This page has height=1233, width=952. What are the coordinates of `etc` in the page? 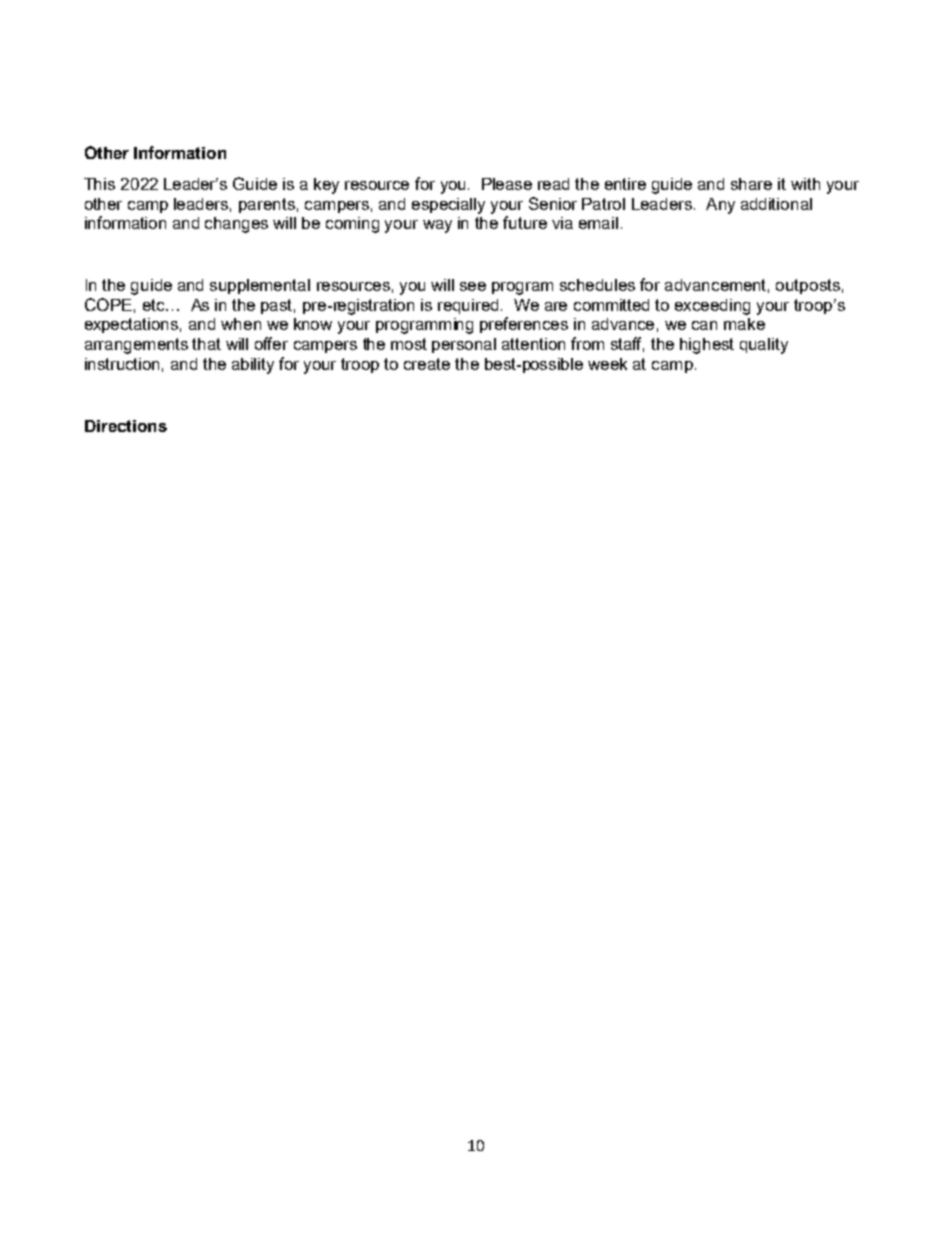 It's located at (155, 305).
